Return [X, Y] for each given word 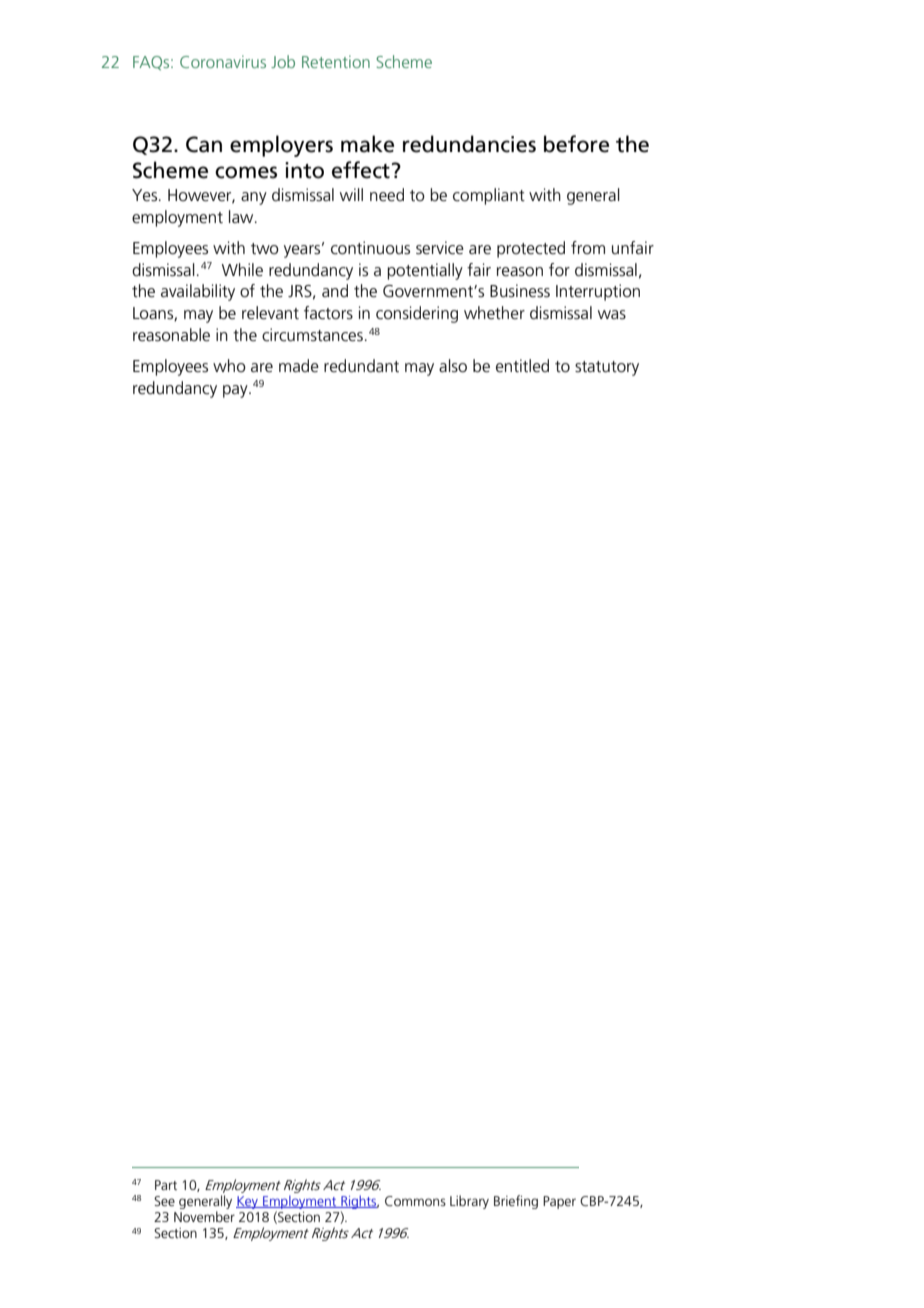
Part [166, 1185]
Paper [559, 1202]
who [229, 365]
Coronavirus [223, 61]
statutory [607, 368]
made [299, 365]
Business [520, 291]
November [204, 1216]
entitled [522, 365]
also [453, 365]
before [576, 144]
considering [417, 314]
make [367, 144]
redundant [361, 366]
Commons [415, 1201]
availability [198, 292]
